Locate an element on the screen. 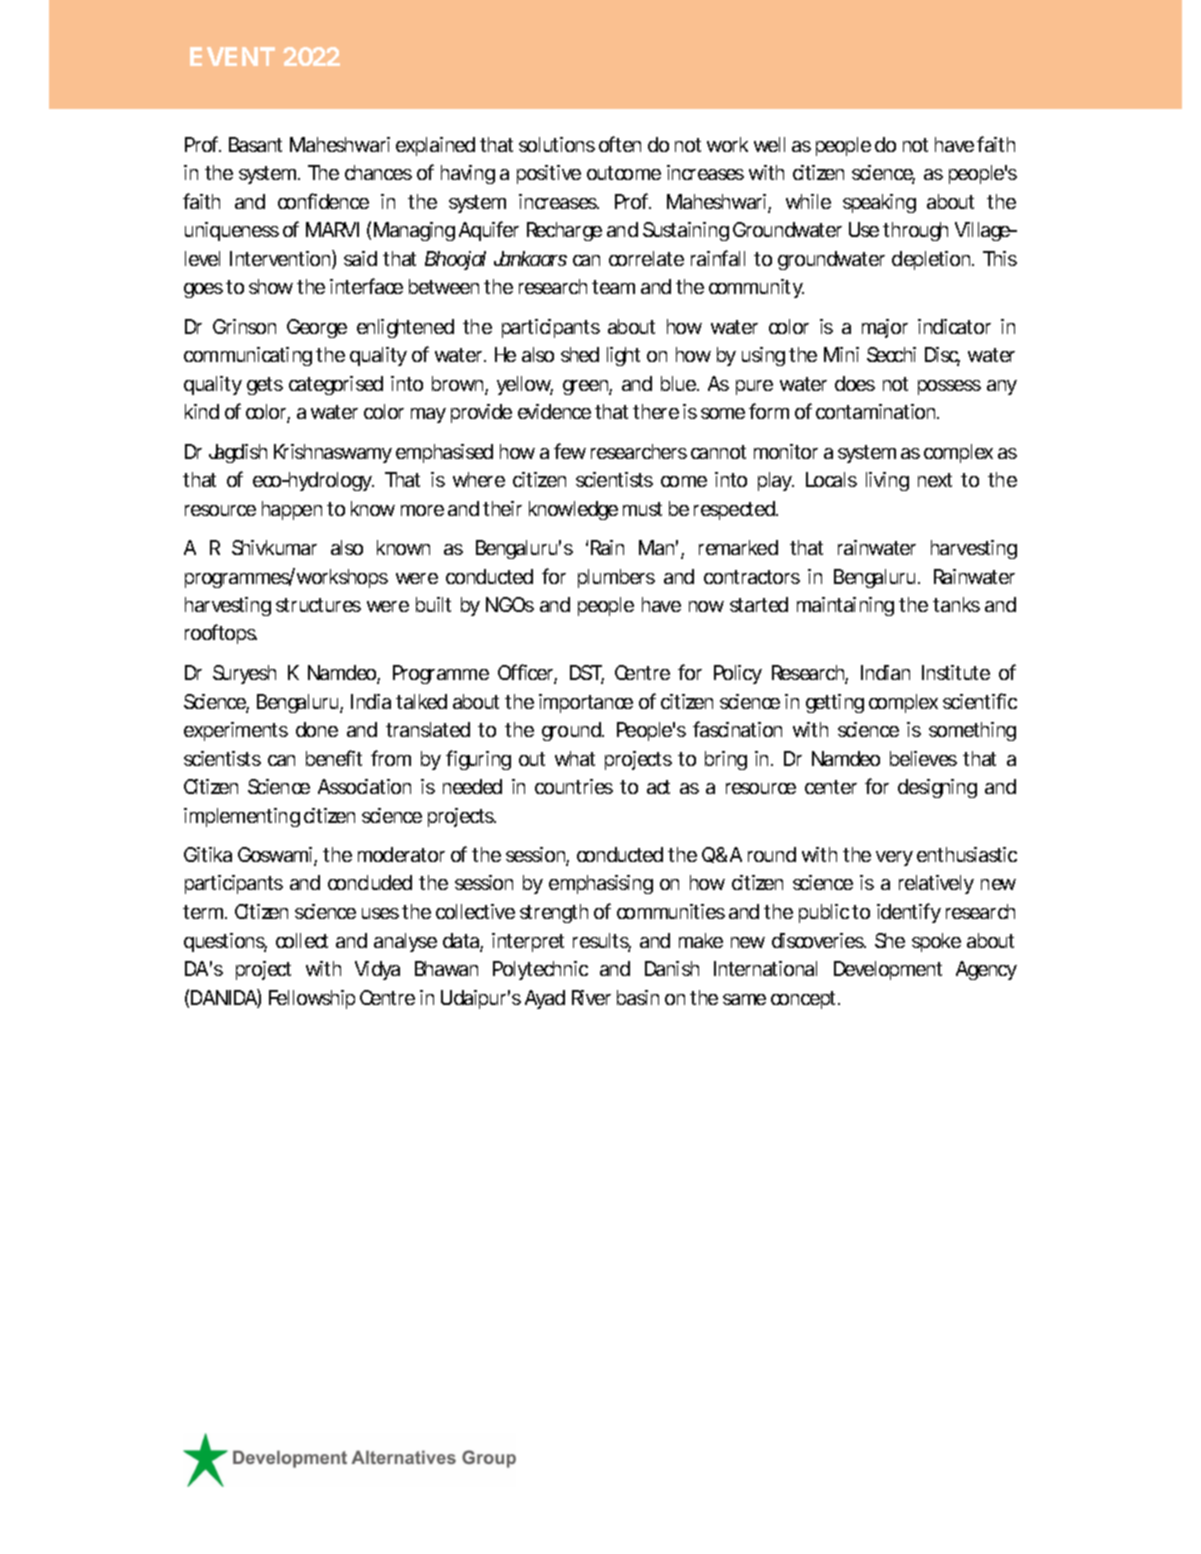 Image resolution: width=1201 pixels, height=1554 pixels. well is located at coordinates (769, 144).
